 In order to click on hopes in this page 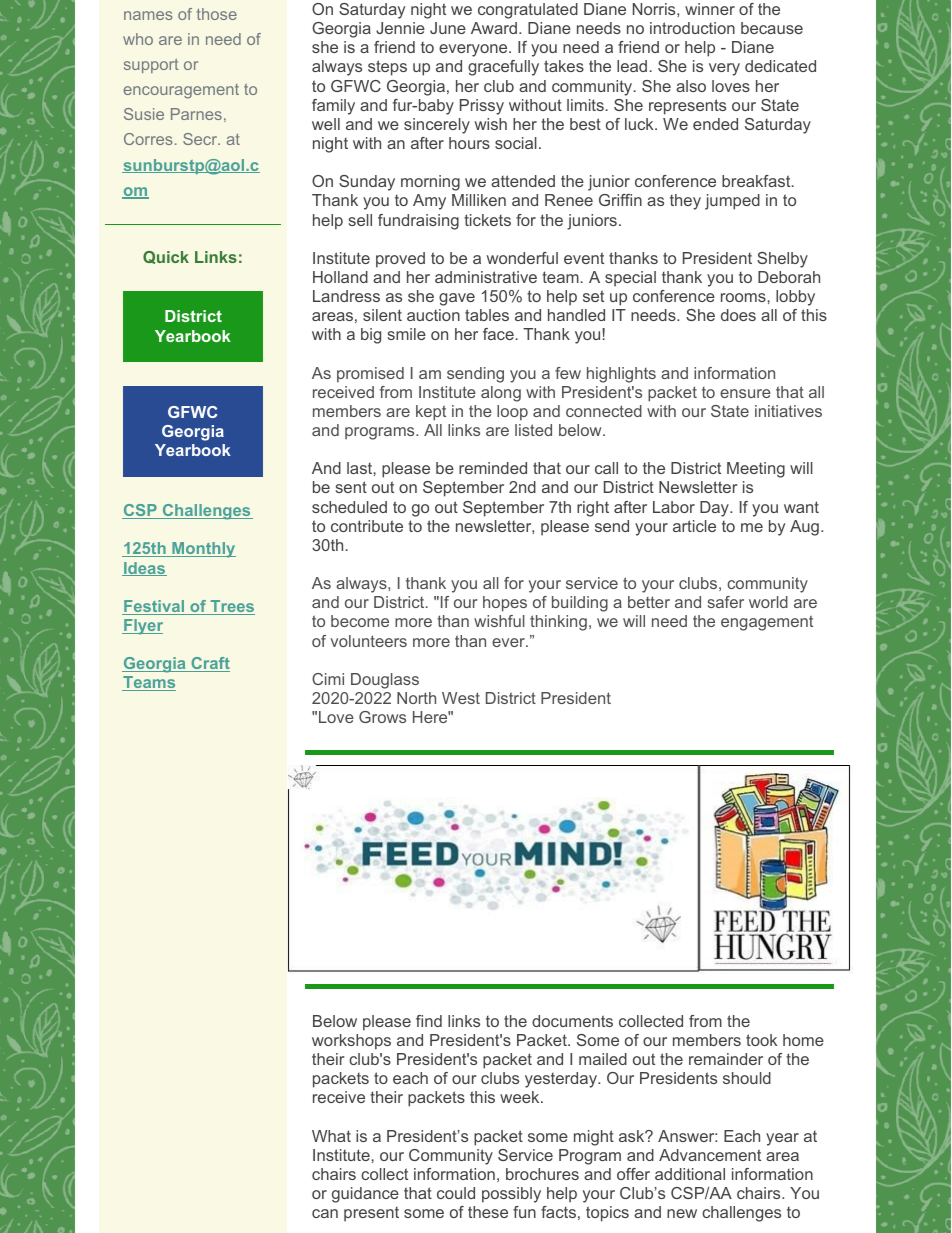, I will do `click(505, 604)`.
